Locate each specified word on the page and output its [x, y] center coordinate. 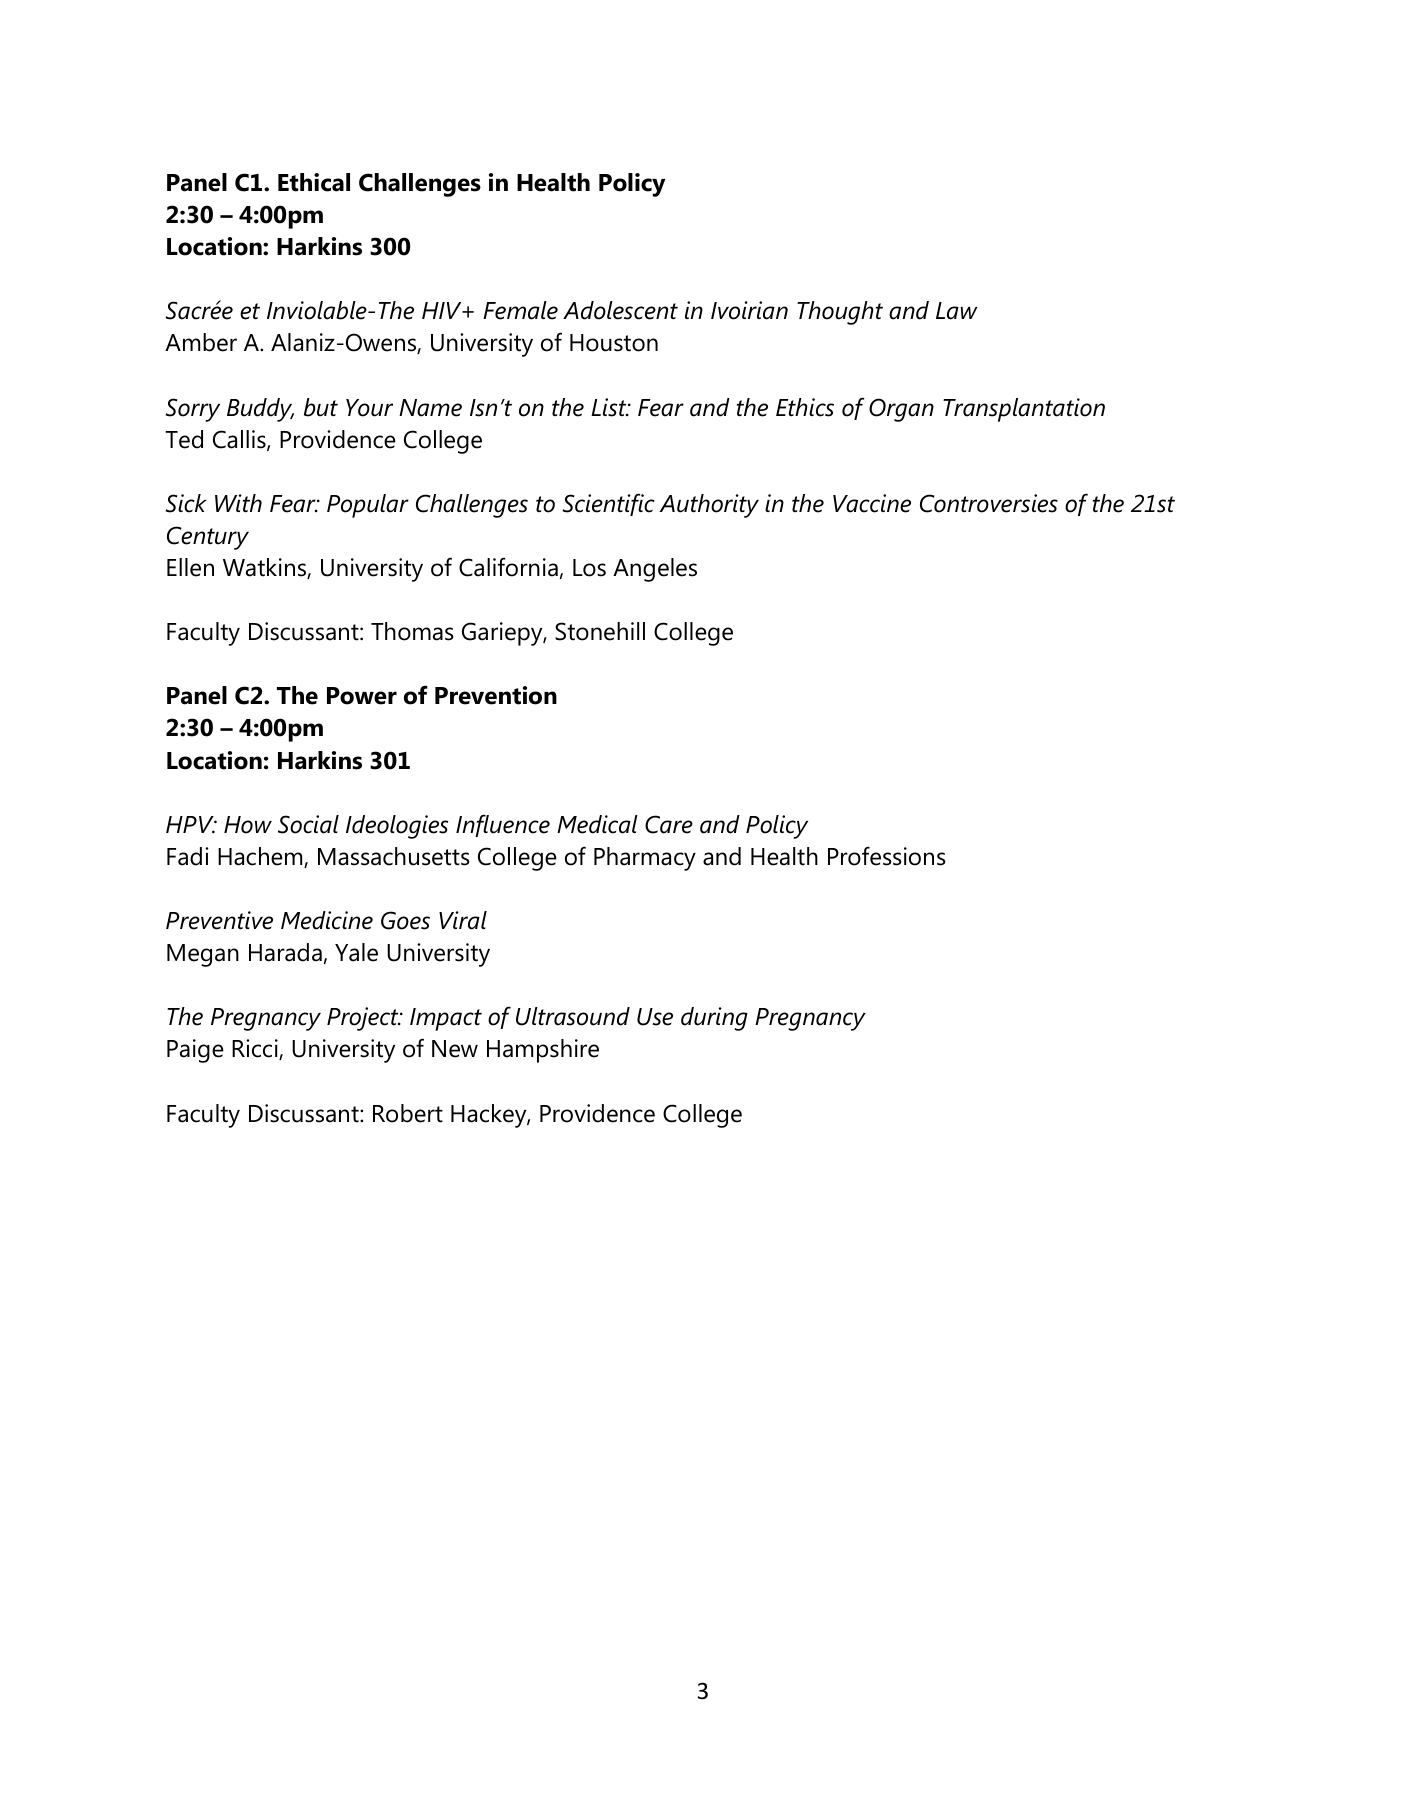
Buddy [260, 410]
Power [362, 696]
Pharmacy [645, 859]
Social [308, 824]
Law [957, 311]
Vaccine [872, 503]
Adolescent [620, 310]
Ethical [314, 182]
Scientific [609, 504]
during [714, 1019]
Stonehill [600, 631]
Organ [901, 410]
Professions [887, 856]
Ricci [256, 1049]
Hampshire [543, 1051]
